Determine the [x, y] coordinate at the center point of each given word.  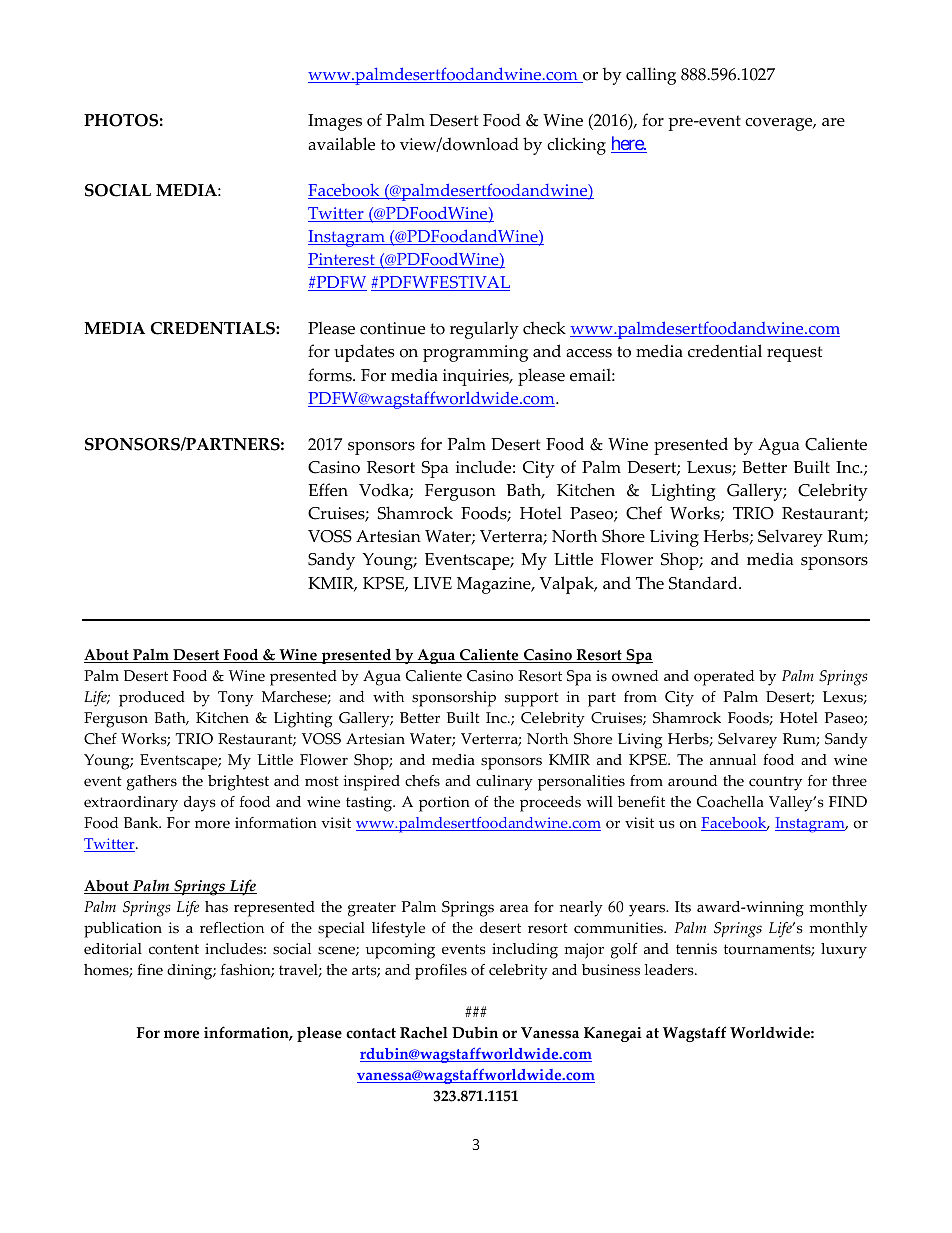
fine [150, 970]
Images [335, 122]
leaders [670, 970]
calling [651, 76]
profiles [441, 972]
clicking [576, 146]
